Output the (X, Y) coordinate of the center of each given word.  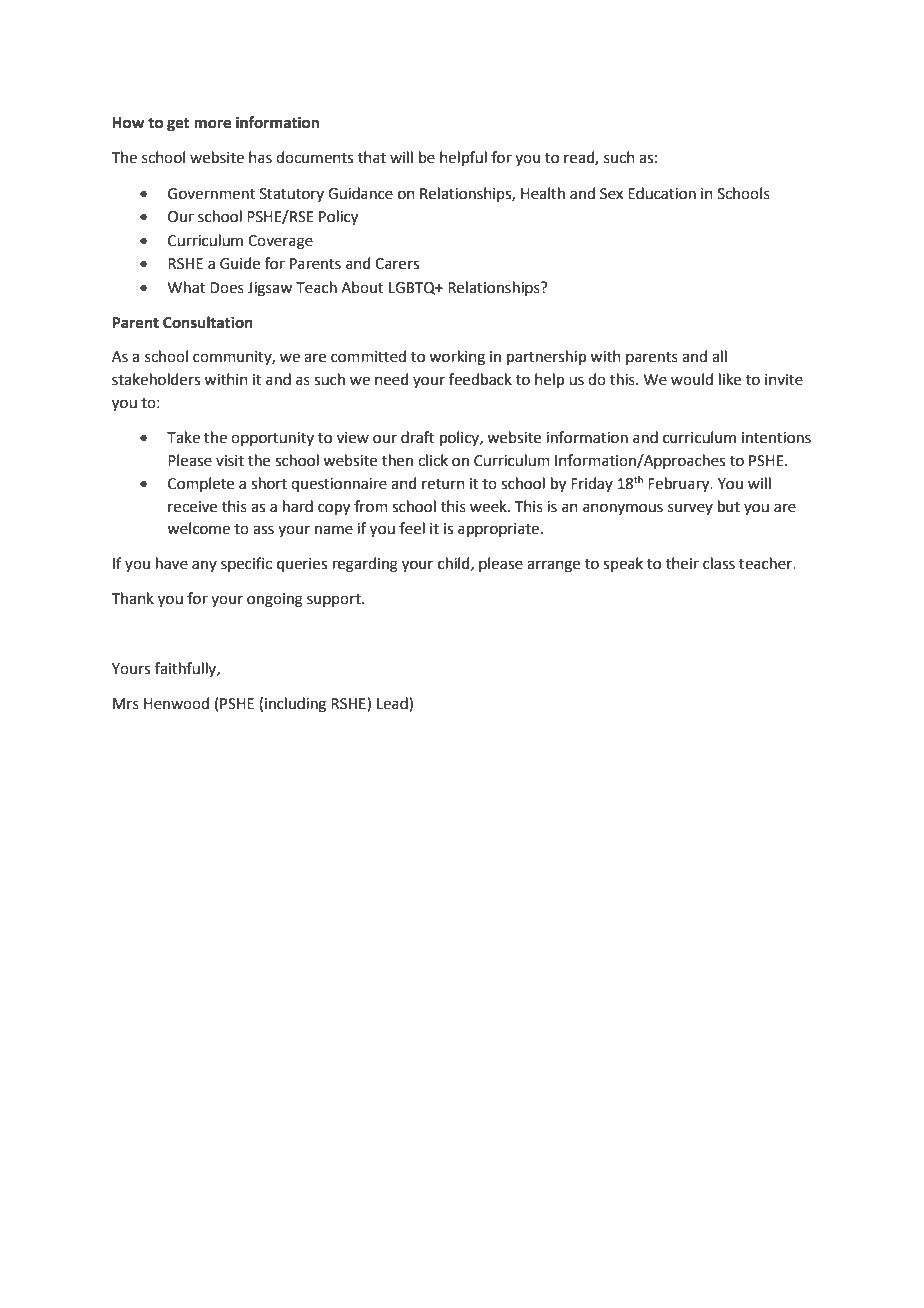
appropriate (498, 530)
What (187, 287)
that (372, 157)
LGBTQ (413, 288)
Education (662, 193)
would (692, 379)
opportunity (272, 439)
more (212, 124)
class (719, 563)
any (204, 566)
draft (418, 437)
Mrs (126, 704)
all (719, 356)
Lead (393, 704)
